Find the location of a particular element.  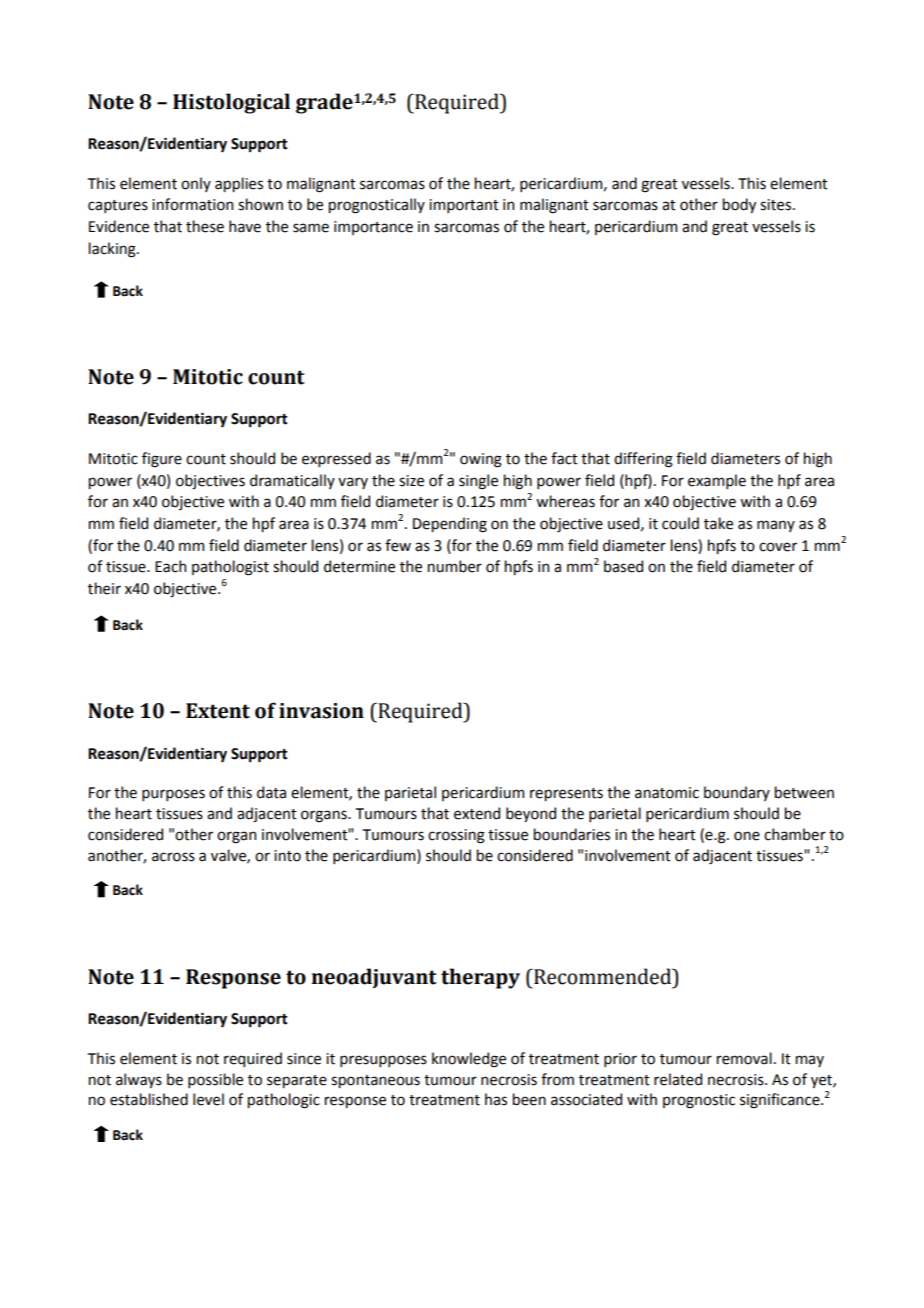

example is located at coordinates (717, 481).
